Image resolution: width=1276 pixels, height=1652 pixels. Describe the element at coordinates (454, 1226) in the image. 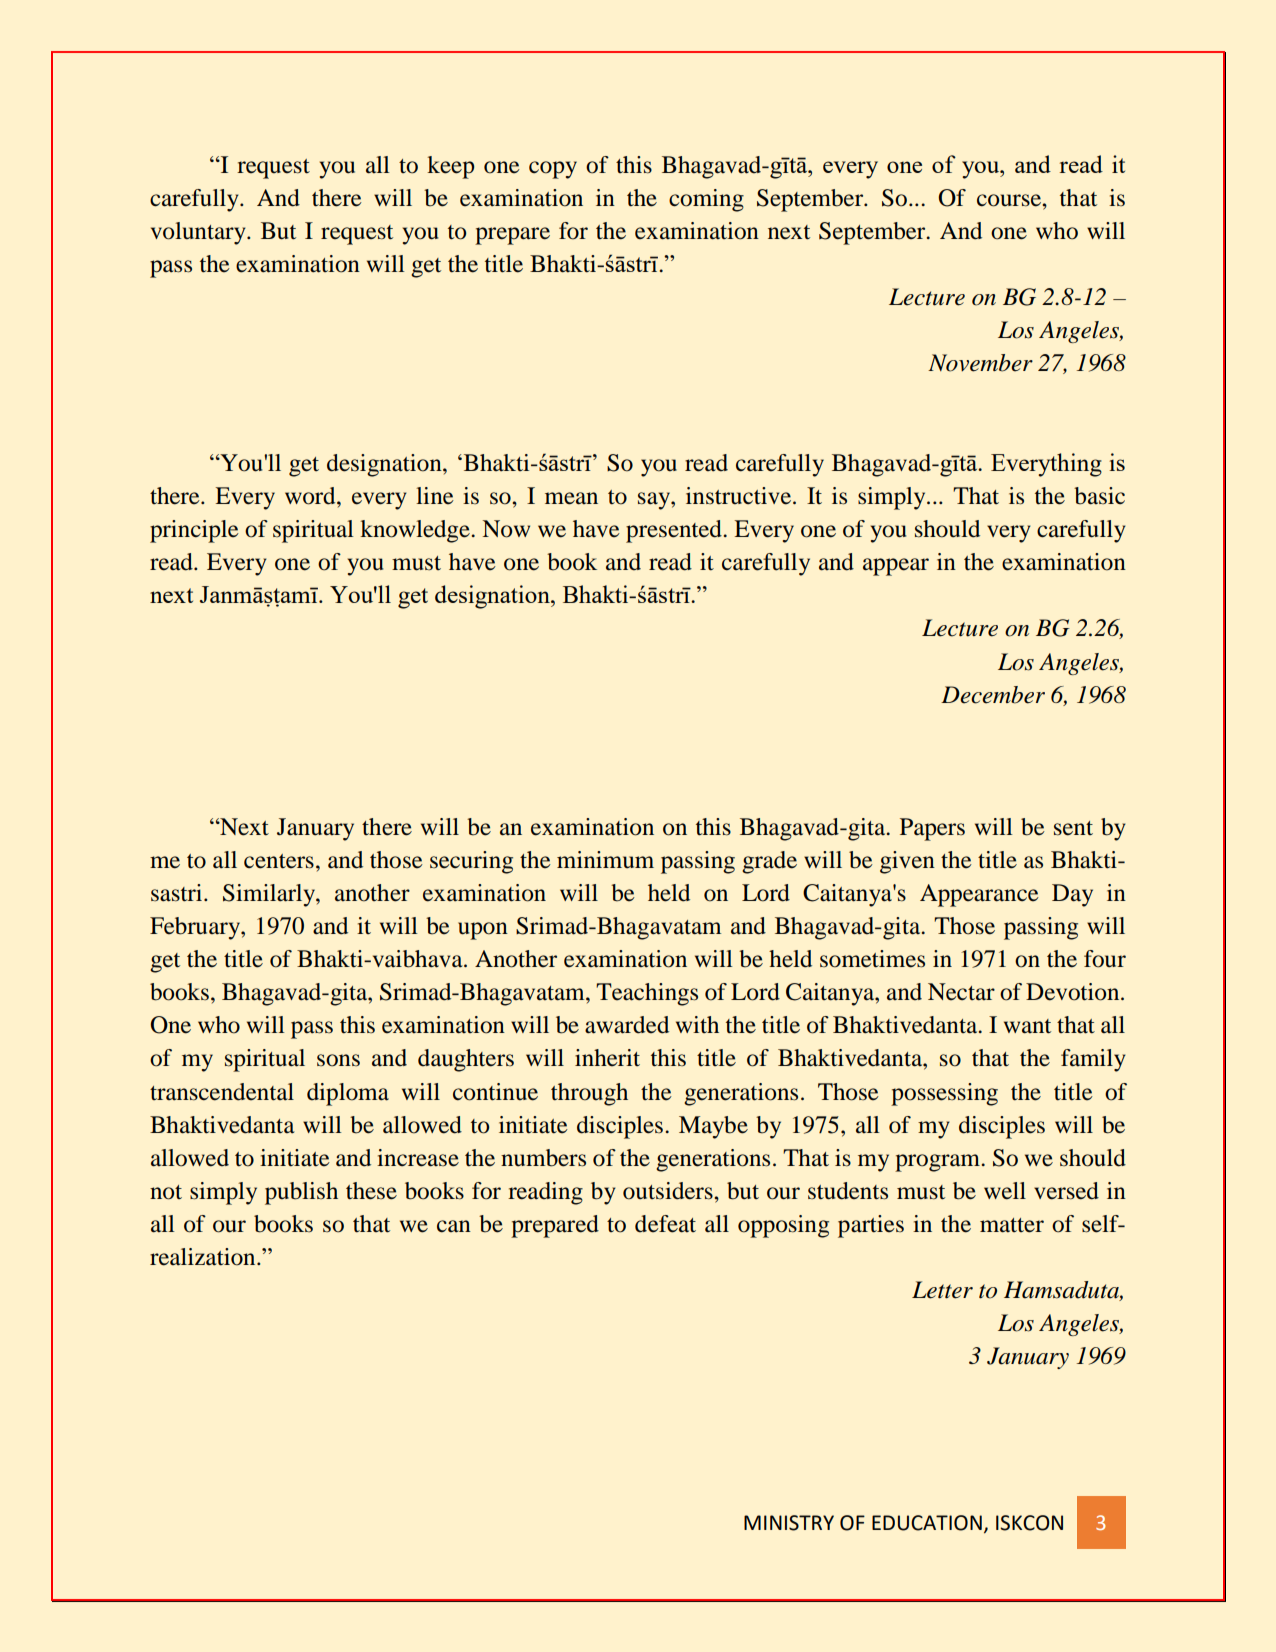

I see `can` at that location.
